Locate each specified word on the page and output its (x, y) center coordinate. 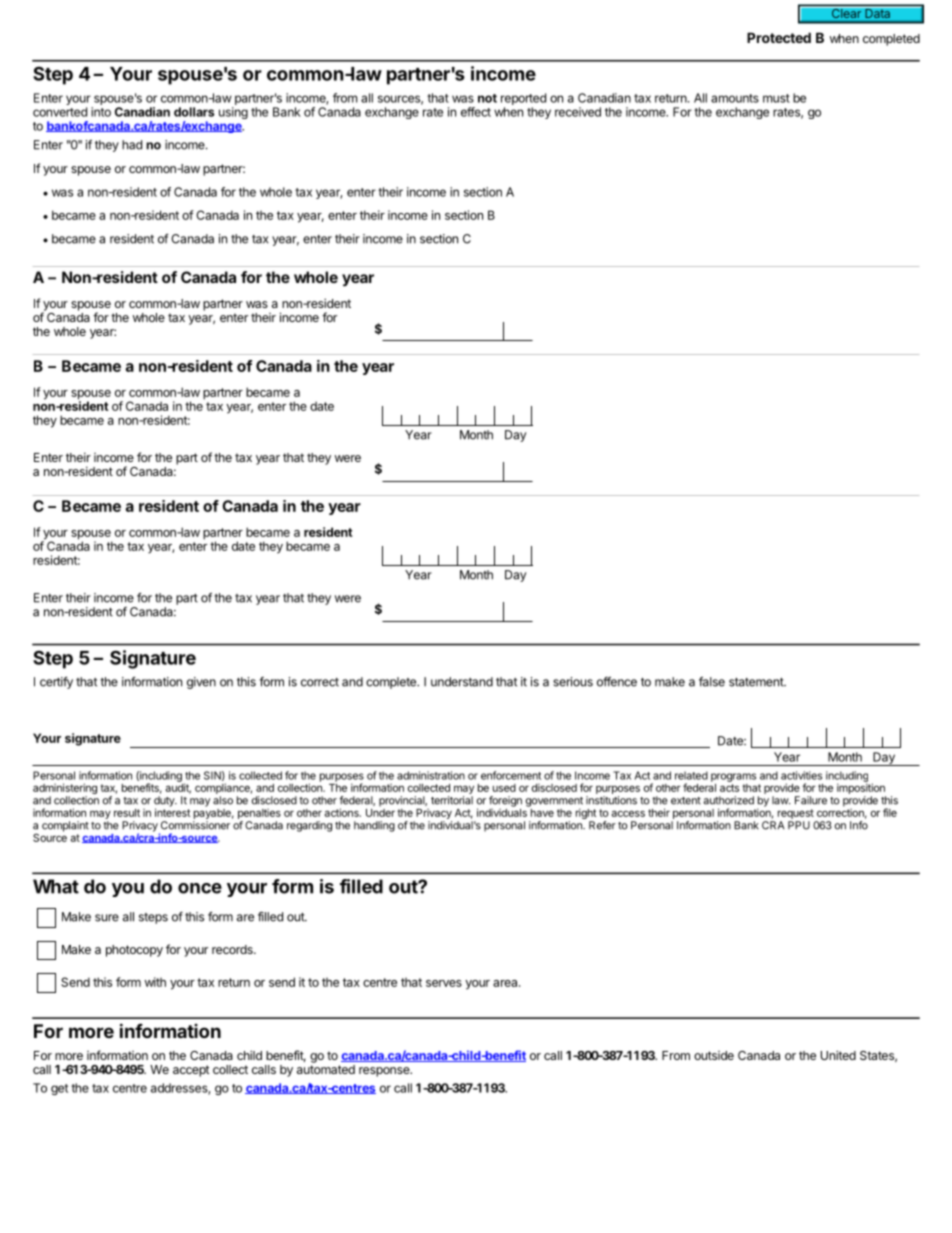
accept (191, 1071)
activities (801, 775)
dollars (194, 112)
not (487, 98)
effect (476, 112)
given (201, 683)
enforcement (511, 775)
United (838, 1055)
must (776, 98)
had (132, 145)
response (385, 1072)
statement (757, 682)
